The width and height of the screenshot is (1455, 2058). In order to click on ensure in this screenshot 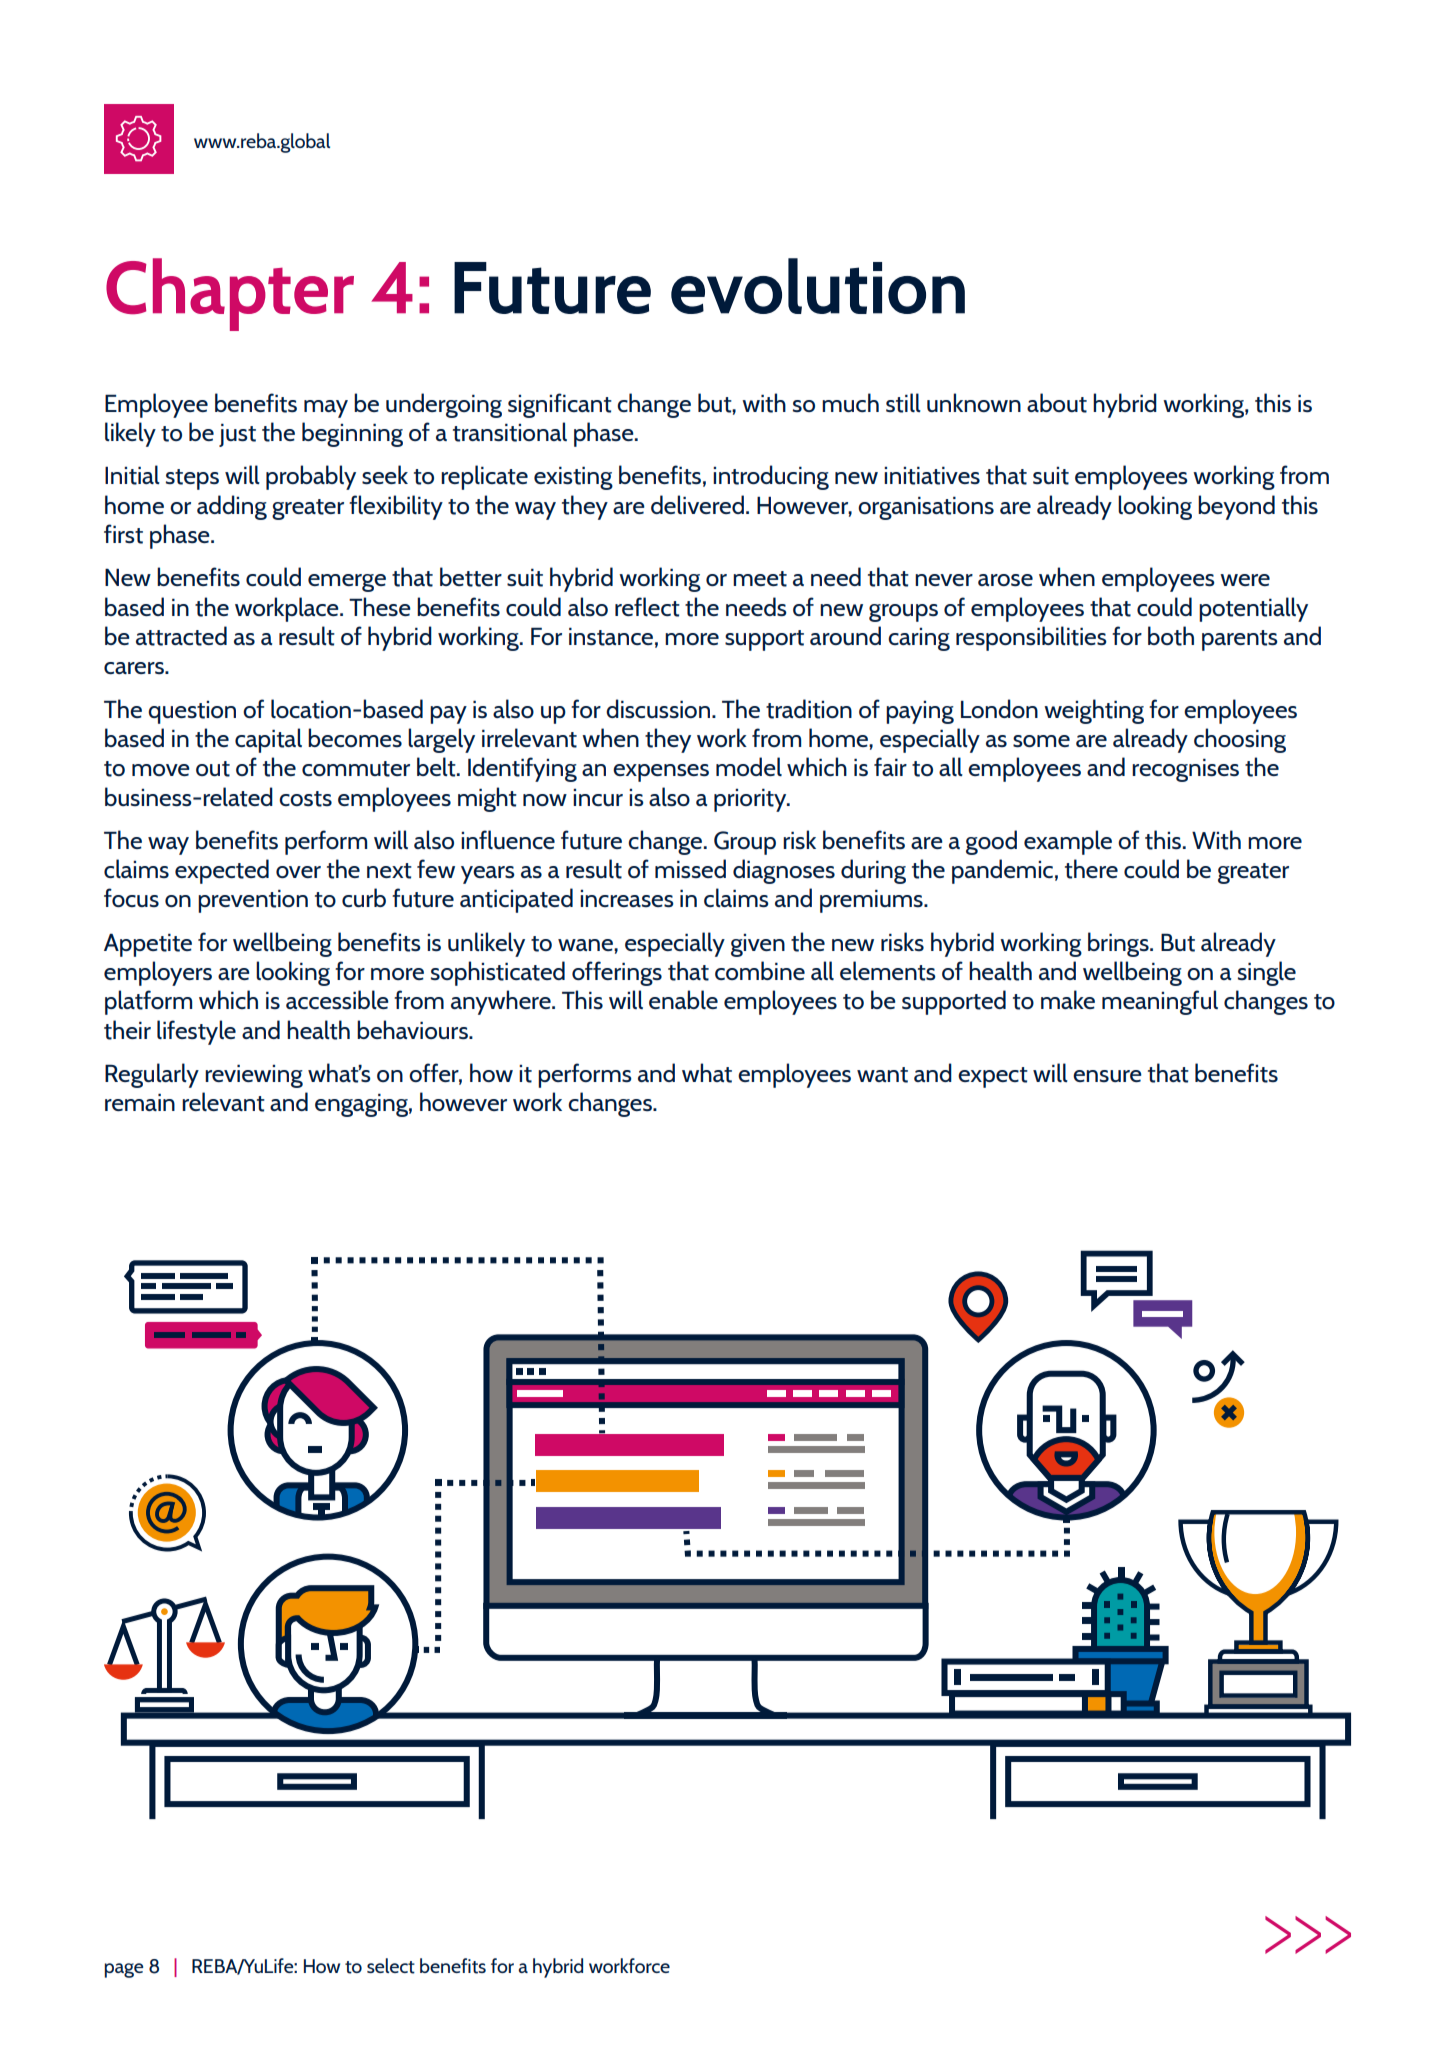, I will do `click(1107, 1076)`.
